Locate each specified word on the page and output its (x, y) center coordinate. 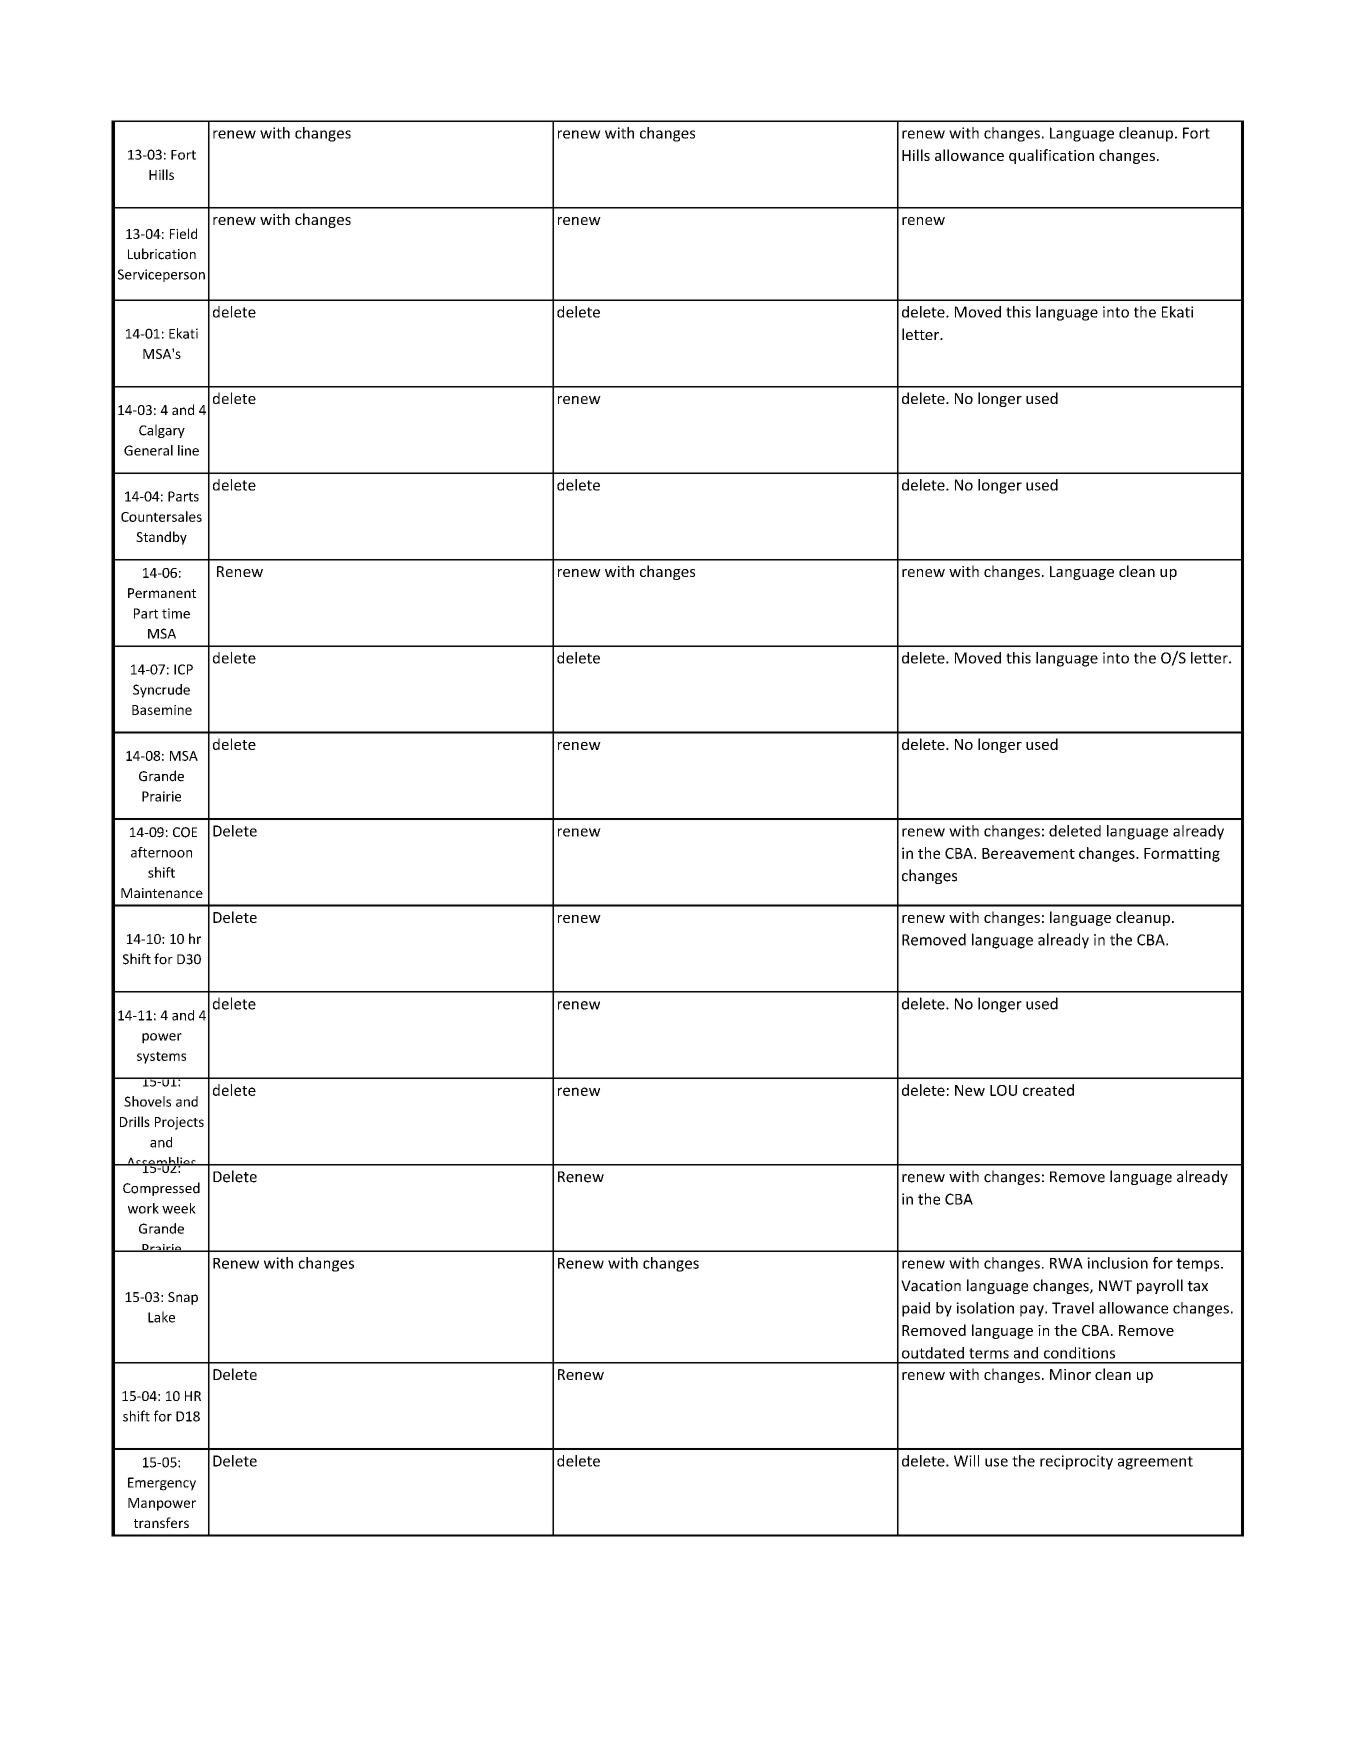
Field (183, 233)
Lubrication (162, 254)
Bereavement (1028, 853)
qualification (1051, 156)
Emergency (162, 1484)
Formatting (1182, 854)
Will (966, 1461)
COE (185, 832)
